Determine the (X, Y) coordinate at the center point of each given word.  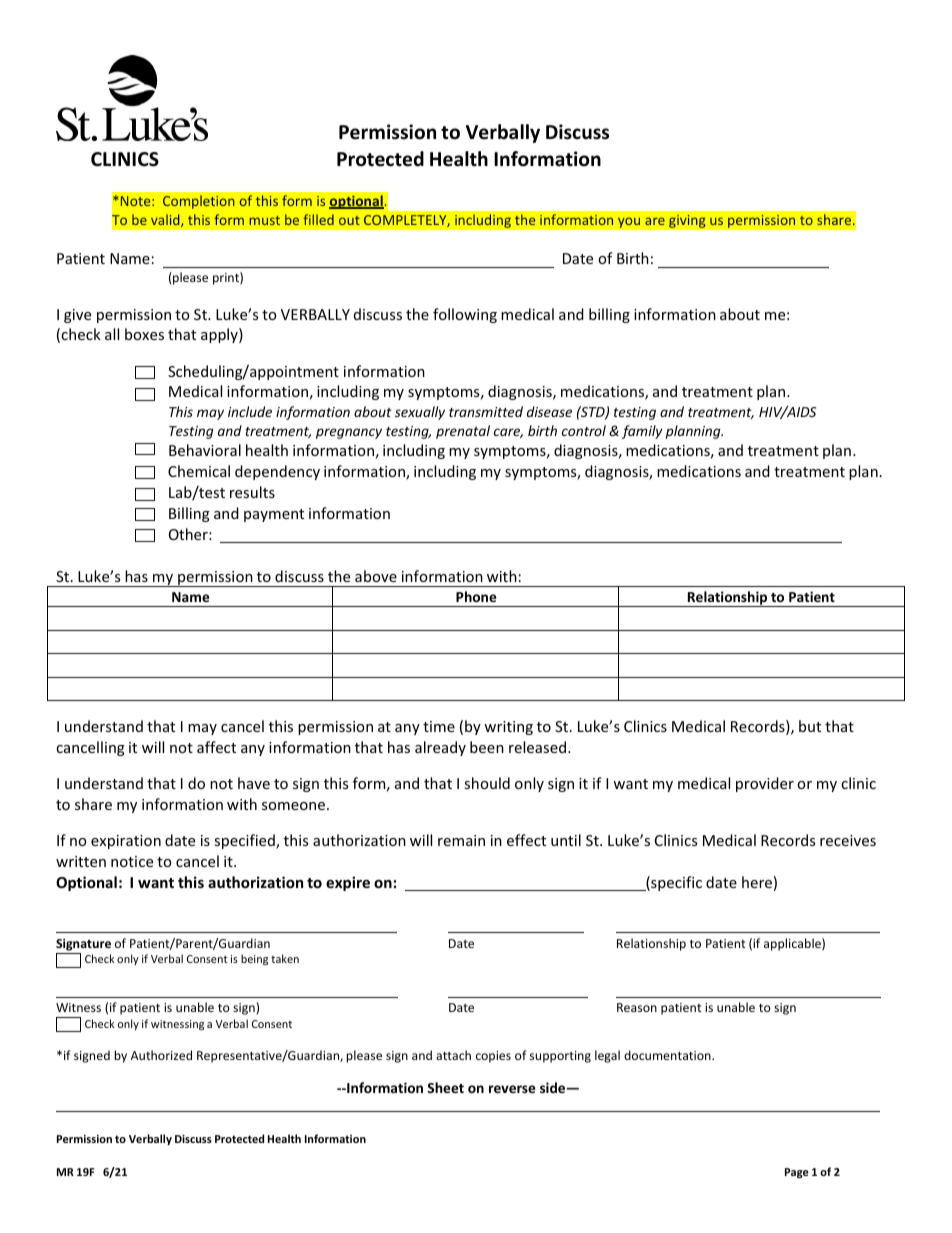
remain (461, 840)
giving (687, 221)
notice (132, 861)
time (439, 726)
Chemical (199, 471)
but (810, 726)
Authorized (161, 1055)
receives (848, 840)
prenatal (463, 432)
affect (216, 747)
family (642, 432)
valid (166, 220)
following (465, 315)
